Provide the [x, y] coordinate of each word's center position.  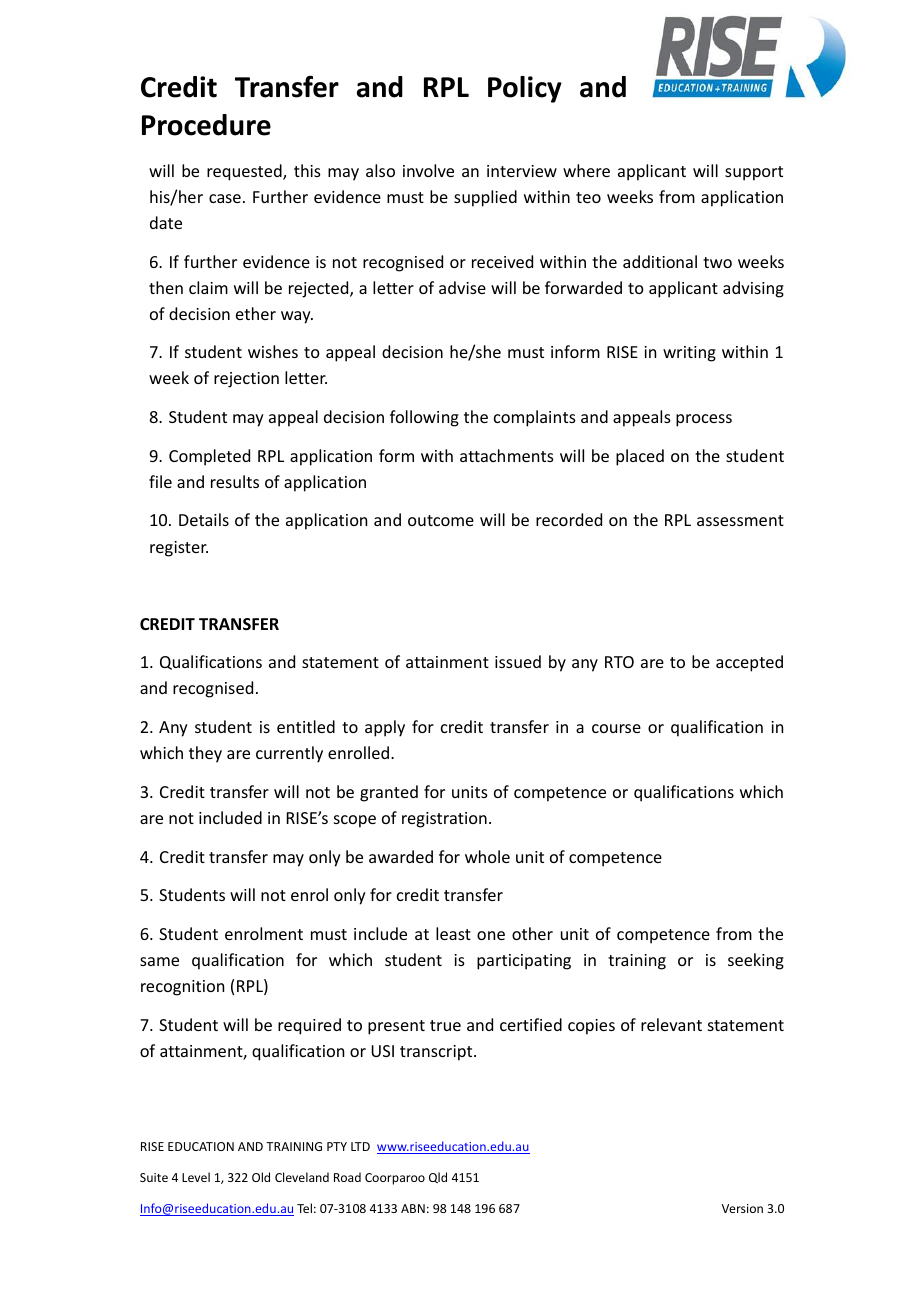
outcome [441, 520]
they [205, 754]
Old [261, 1177]
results [235, 481]
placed [640, 457]
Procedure [206, 125]
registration [444, 820]
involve [428, 170]
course [616, 728]
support [754, 173]
